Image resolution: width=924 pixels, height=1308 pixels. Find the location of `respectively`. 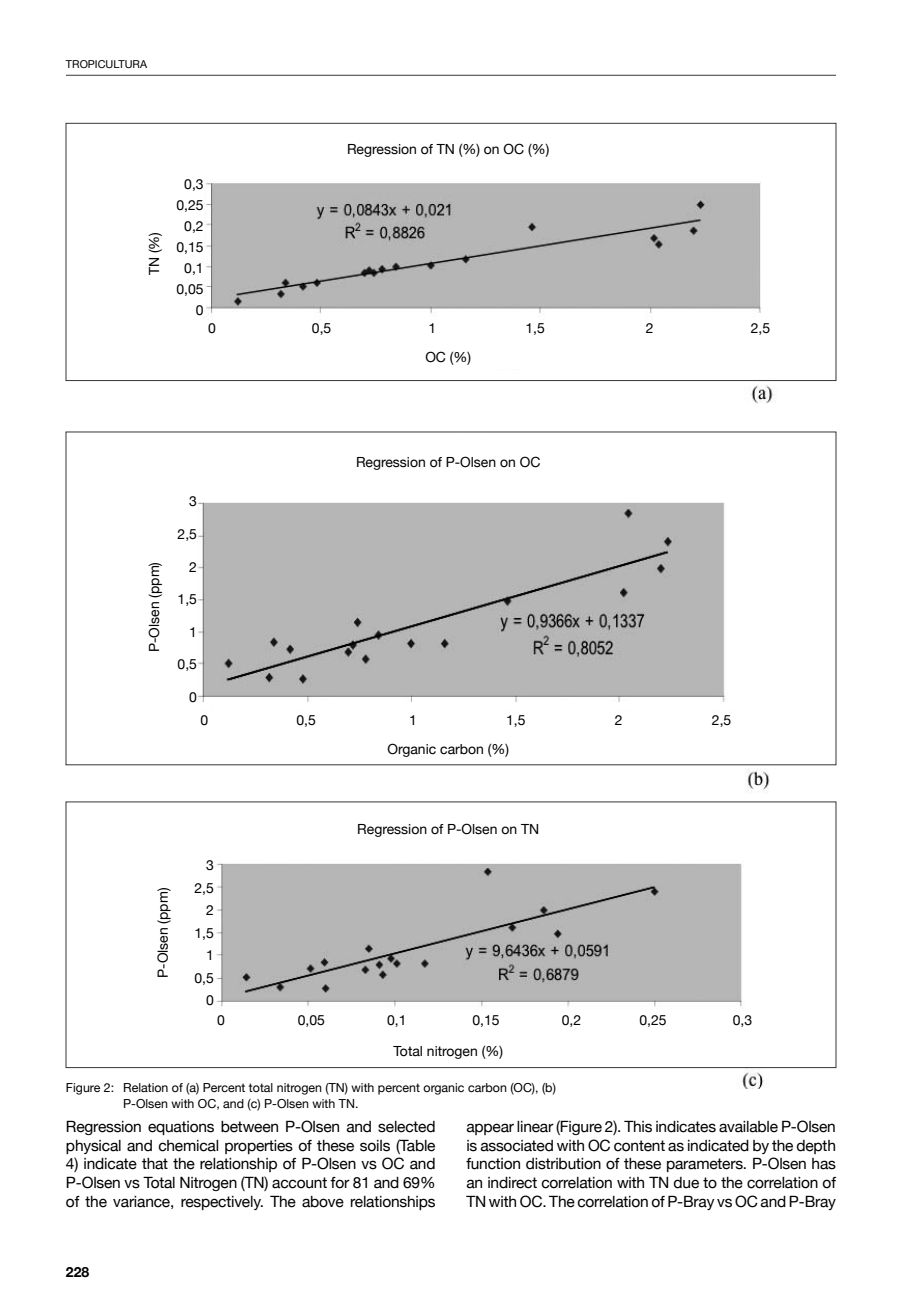

respectively is located at coordinates (222, 1203).
